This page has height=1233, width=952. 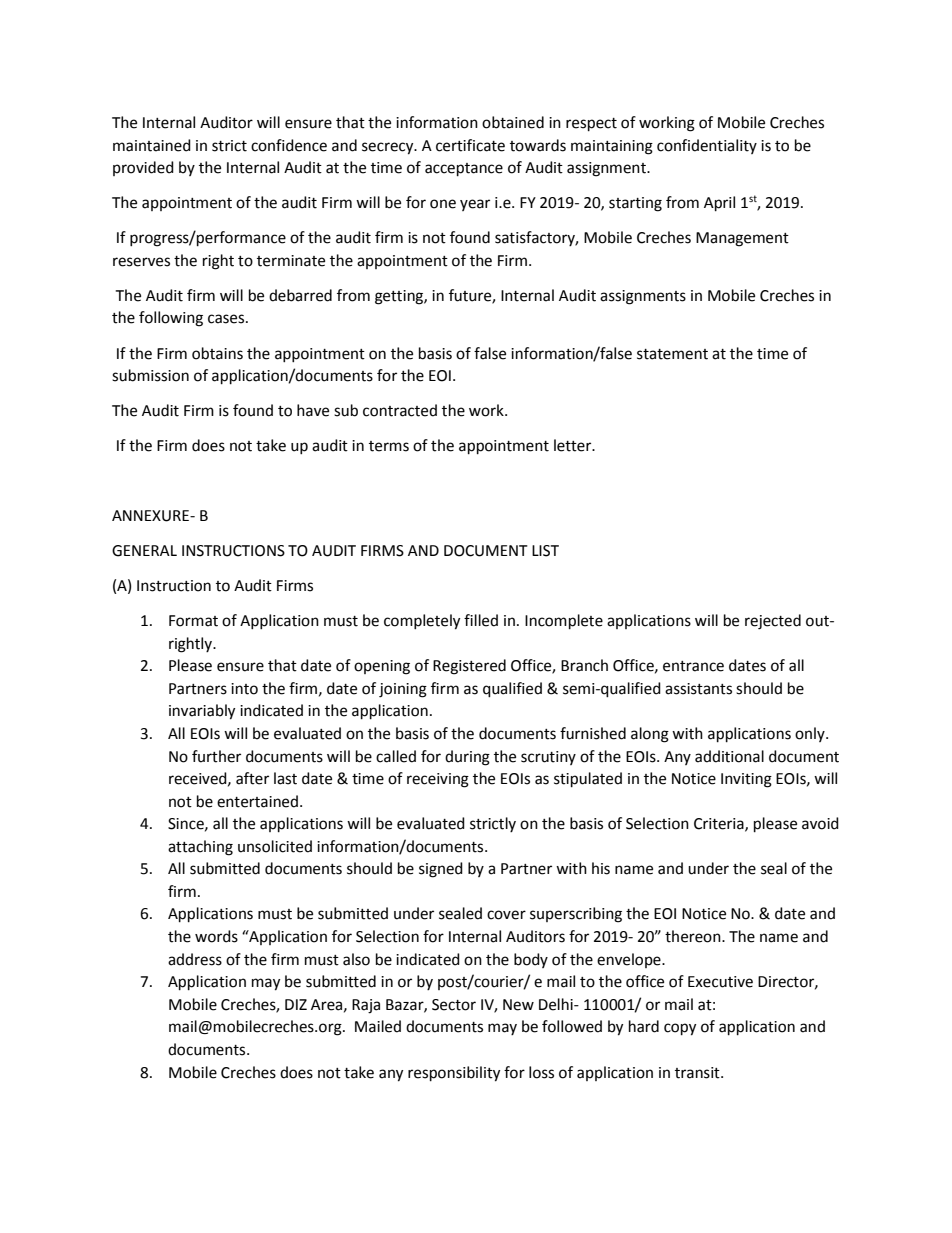 I want to click on confidentiality, so click(x=707, y=146).
